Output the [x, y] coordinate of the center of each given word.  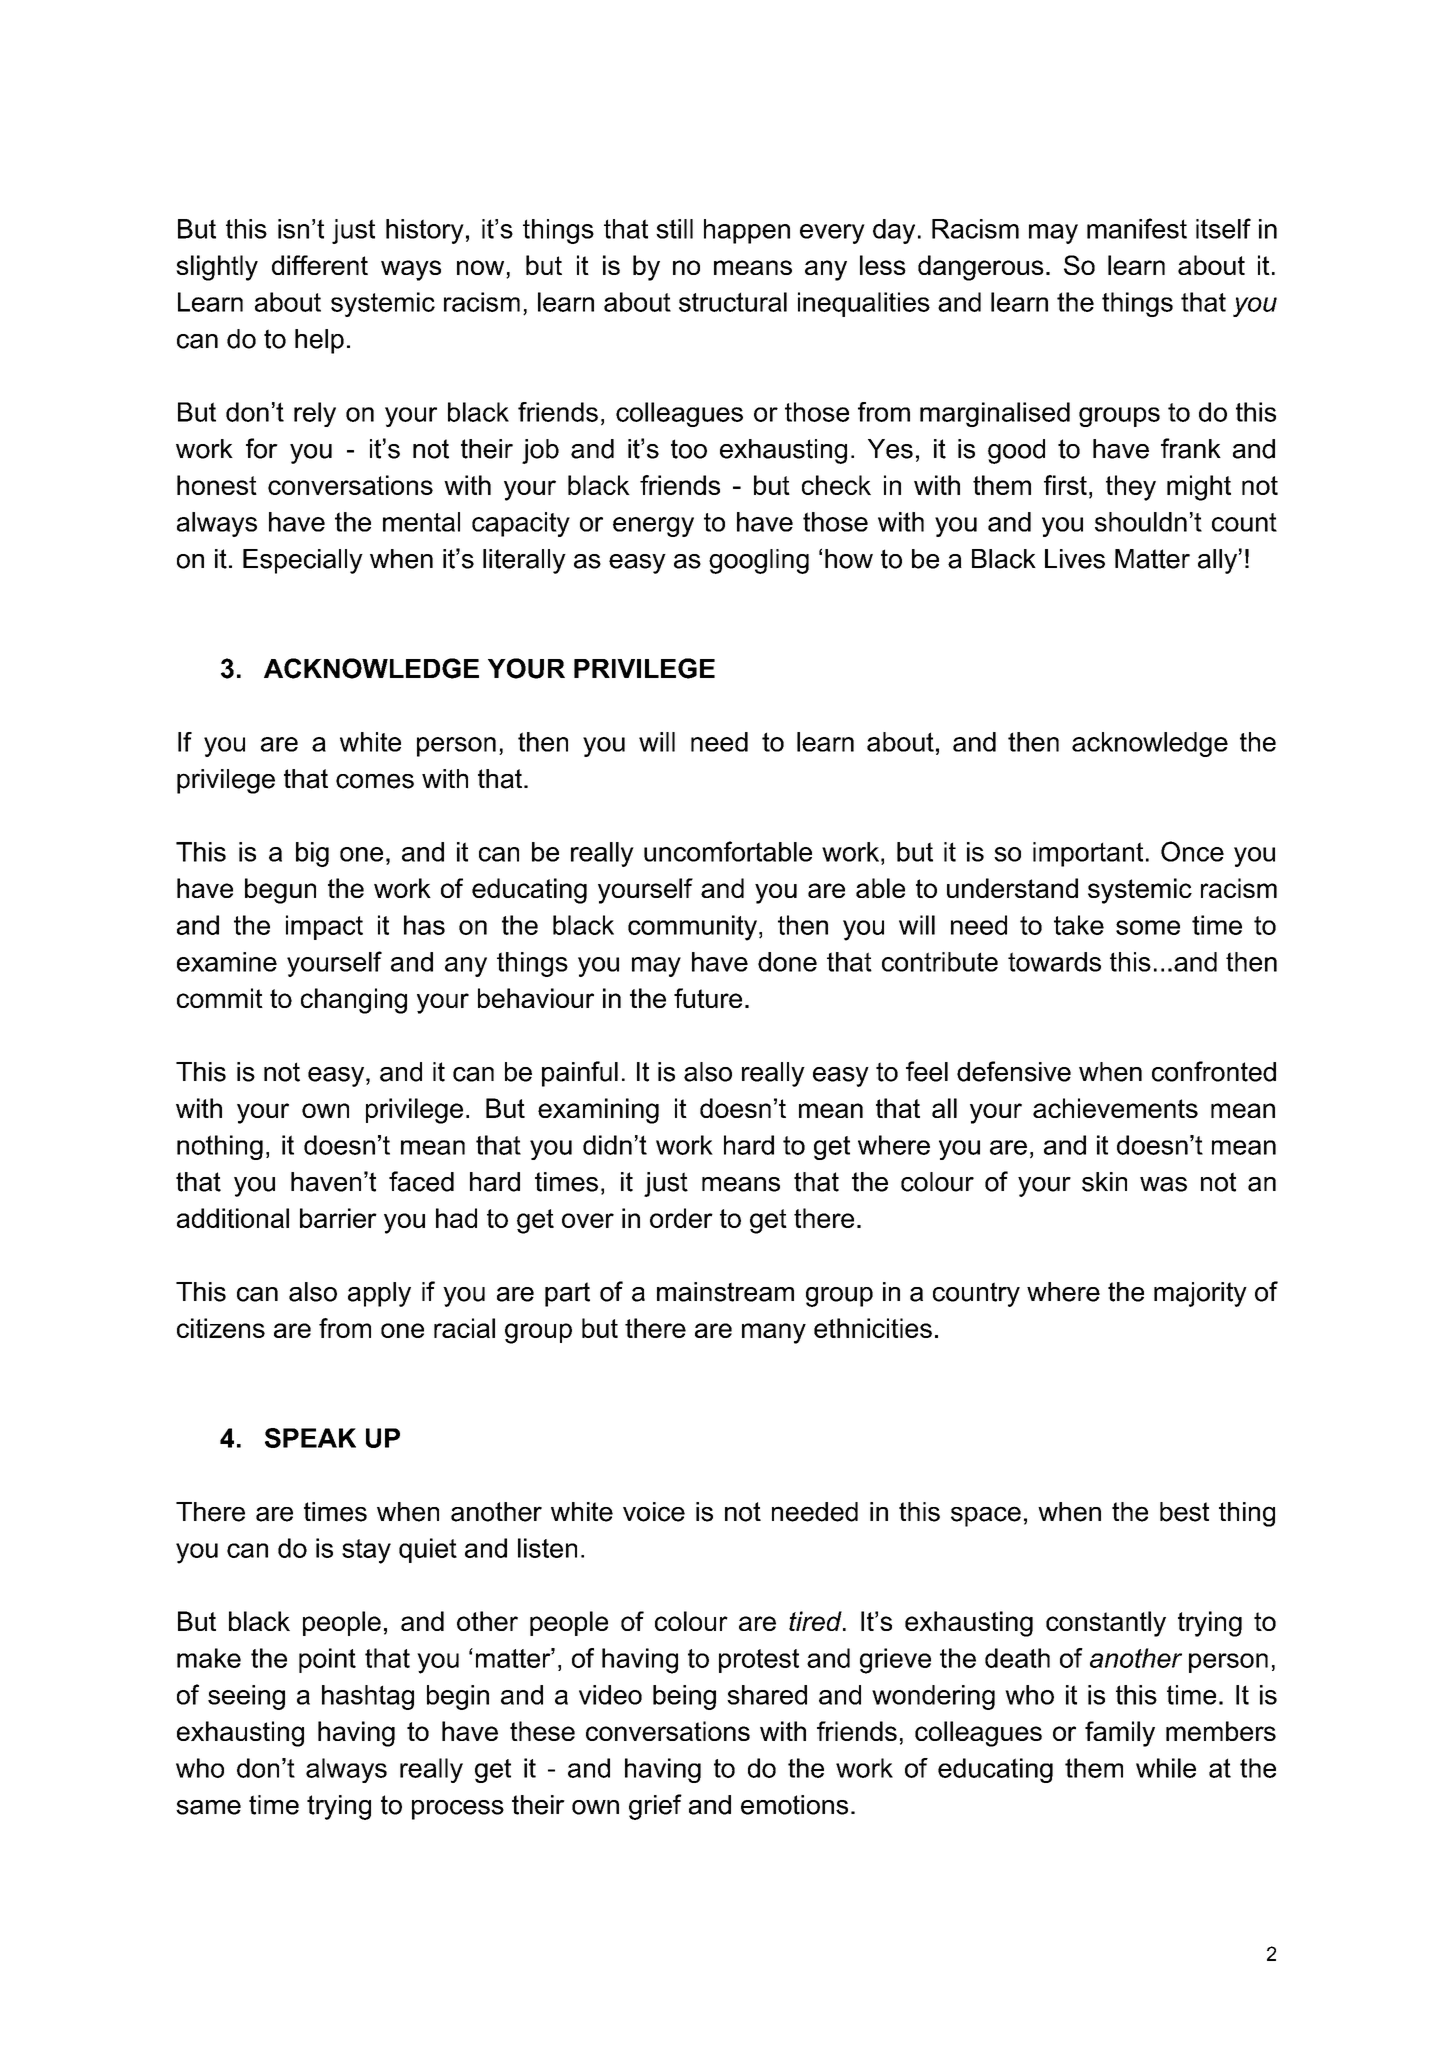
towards [1054, 962]
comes [375, 781]
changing [354, 1001]
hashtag [368, 1697]
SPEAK [310, 1438]
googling [759, 561]
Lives [1075, 559]
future [708, 998]
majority [1200, 1294]
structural [733, 302]
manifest [1137, 228]
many [774, 1333]
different [320, 265]
